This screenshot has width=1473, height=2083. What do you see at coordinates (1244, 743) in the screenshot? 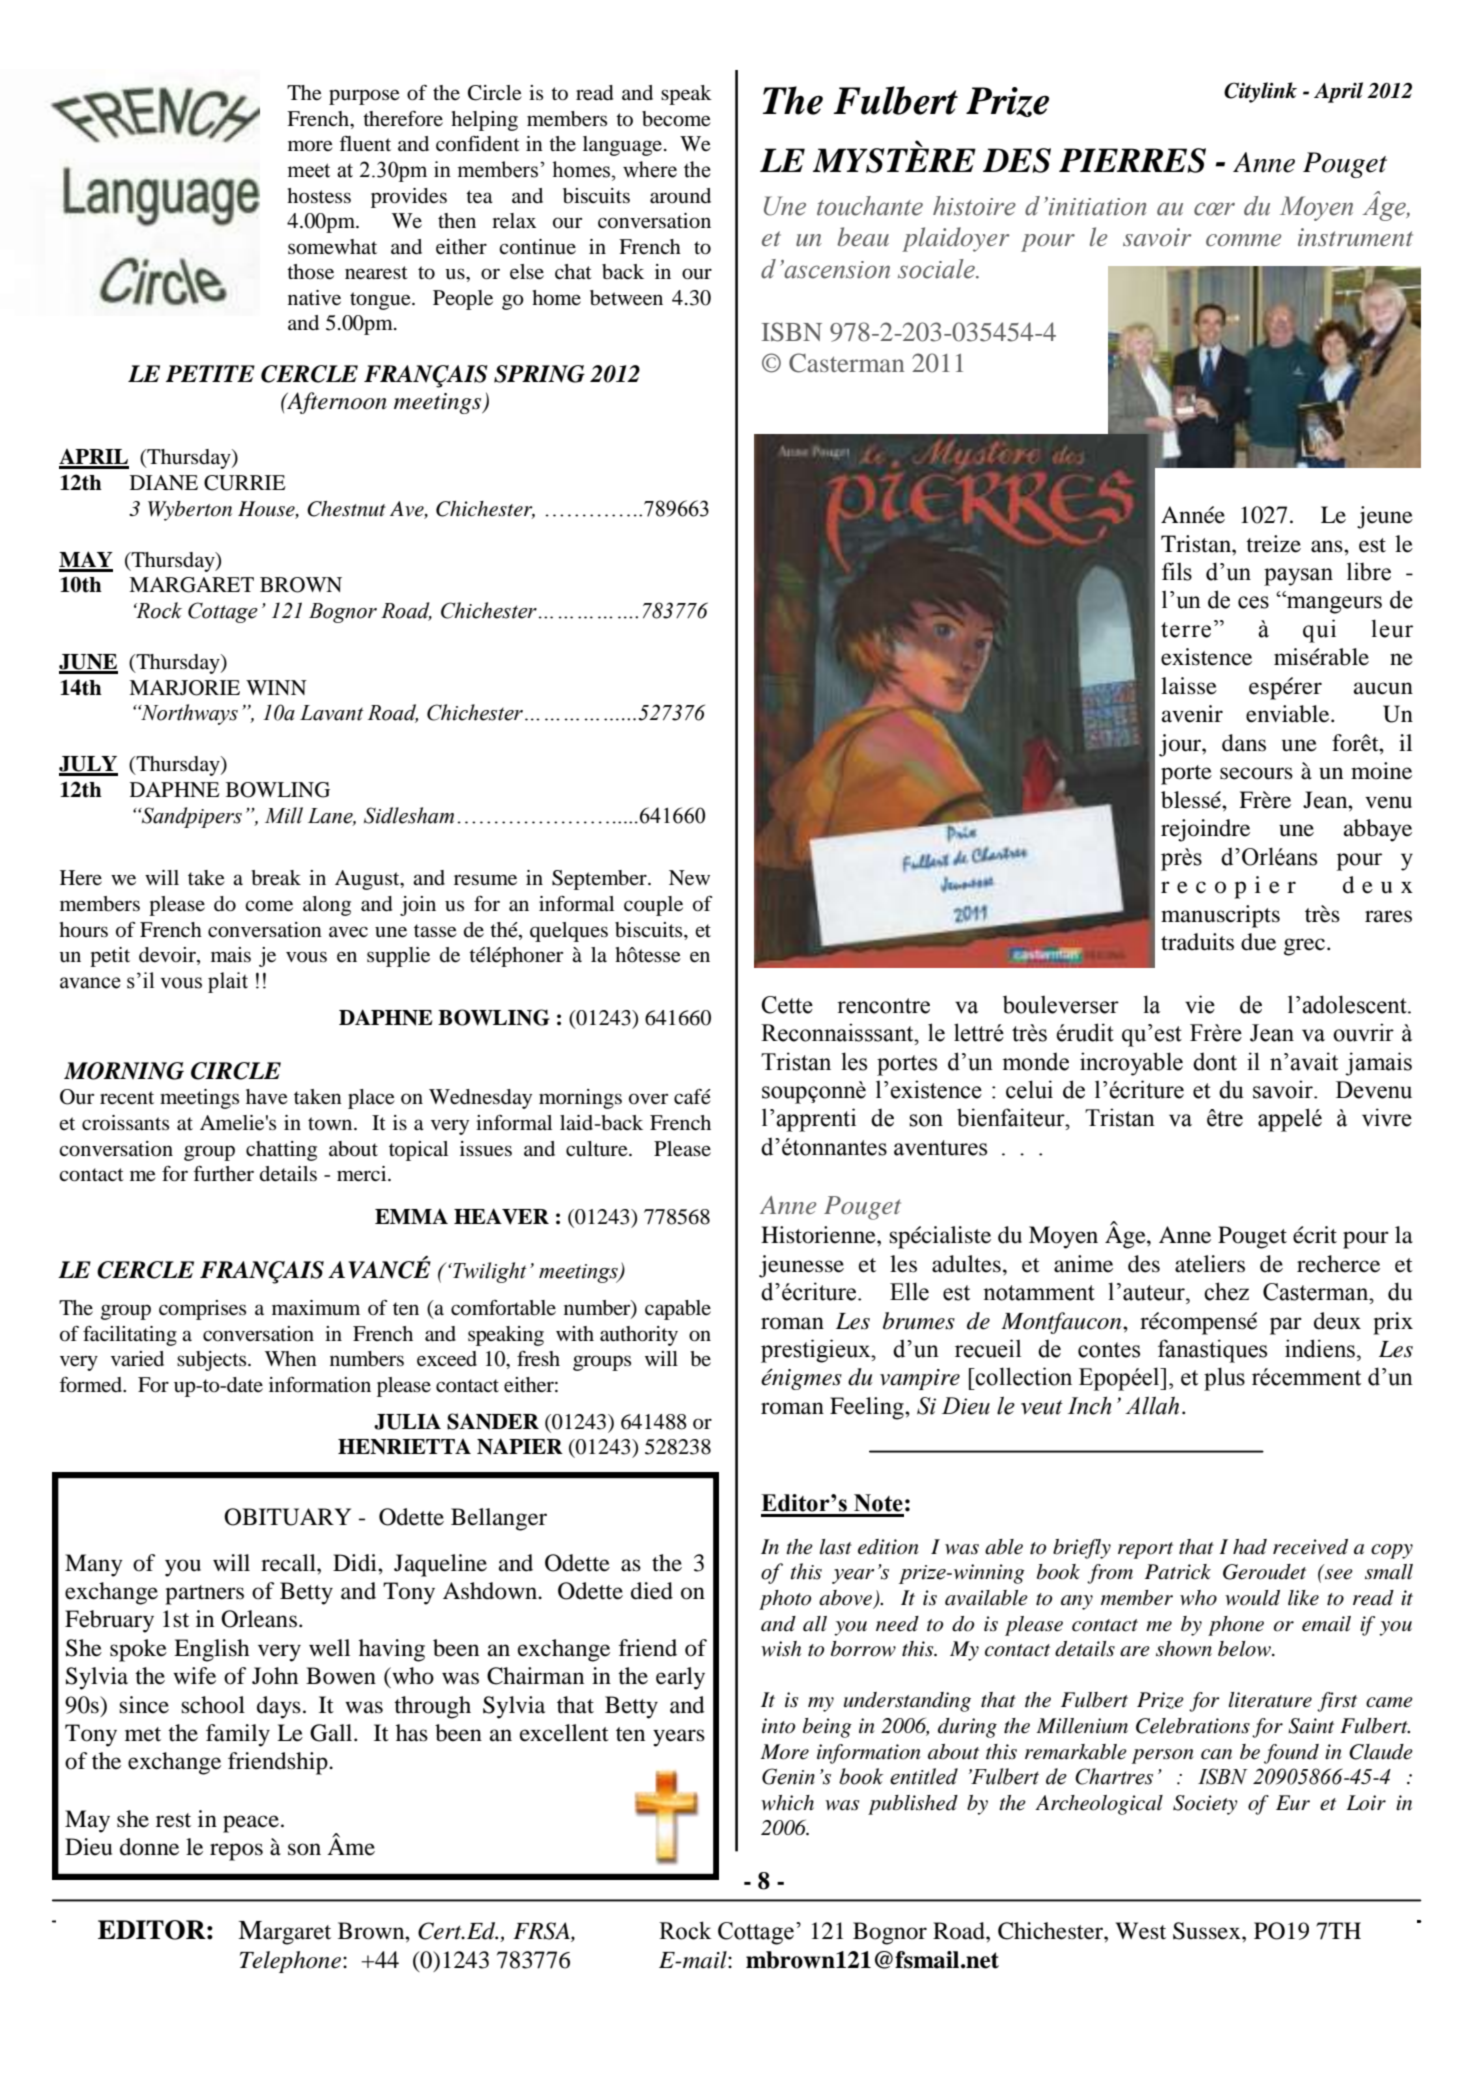
I see `dans` at bounding box center [1244, 743].
